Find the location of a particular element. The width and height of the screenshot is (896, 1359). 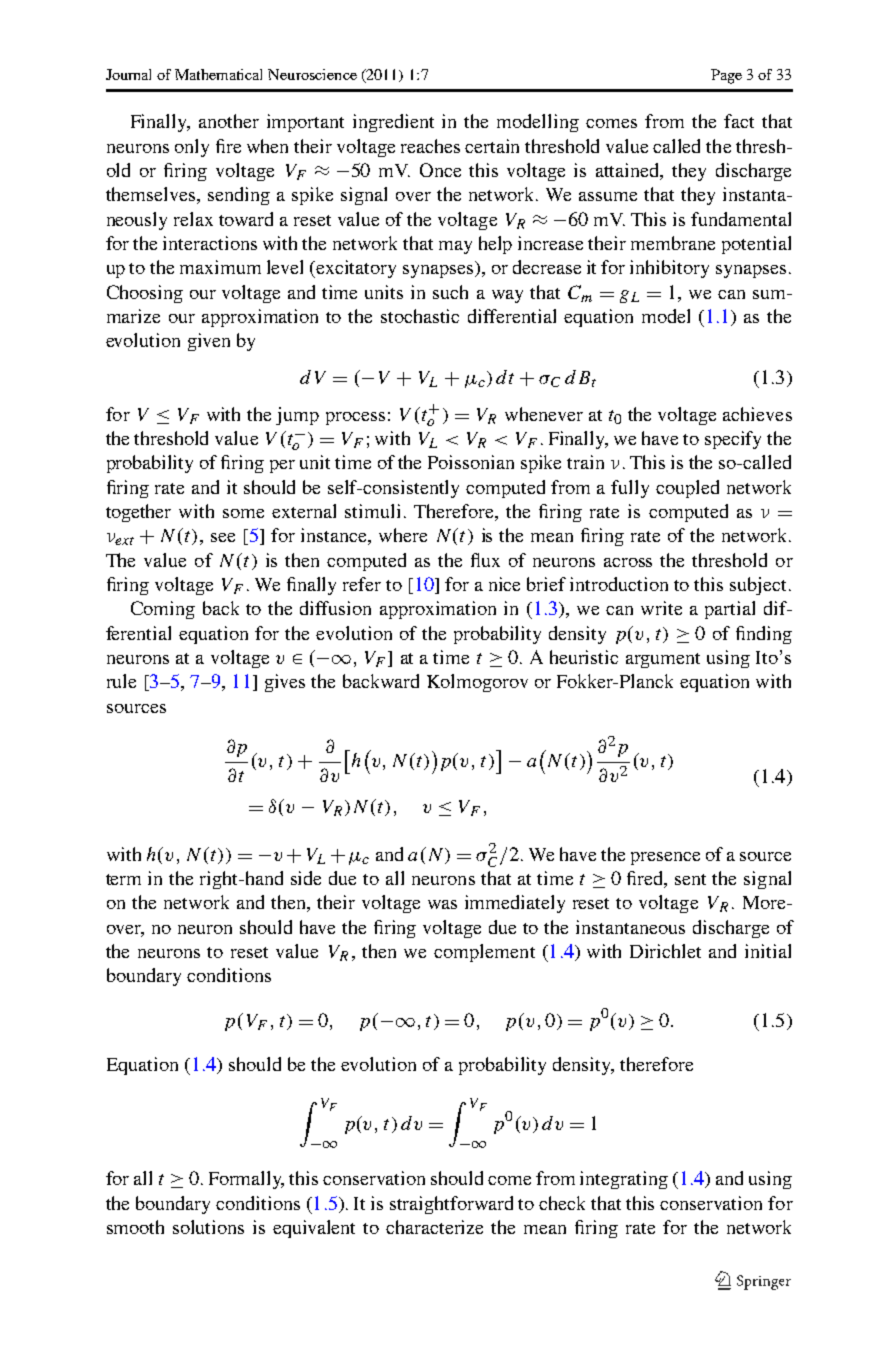

reaches is located at coordinates (430, 146).
